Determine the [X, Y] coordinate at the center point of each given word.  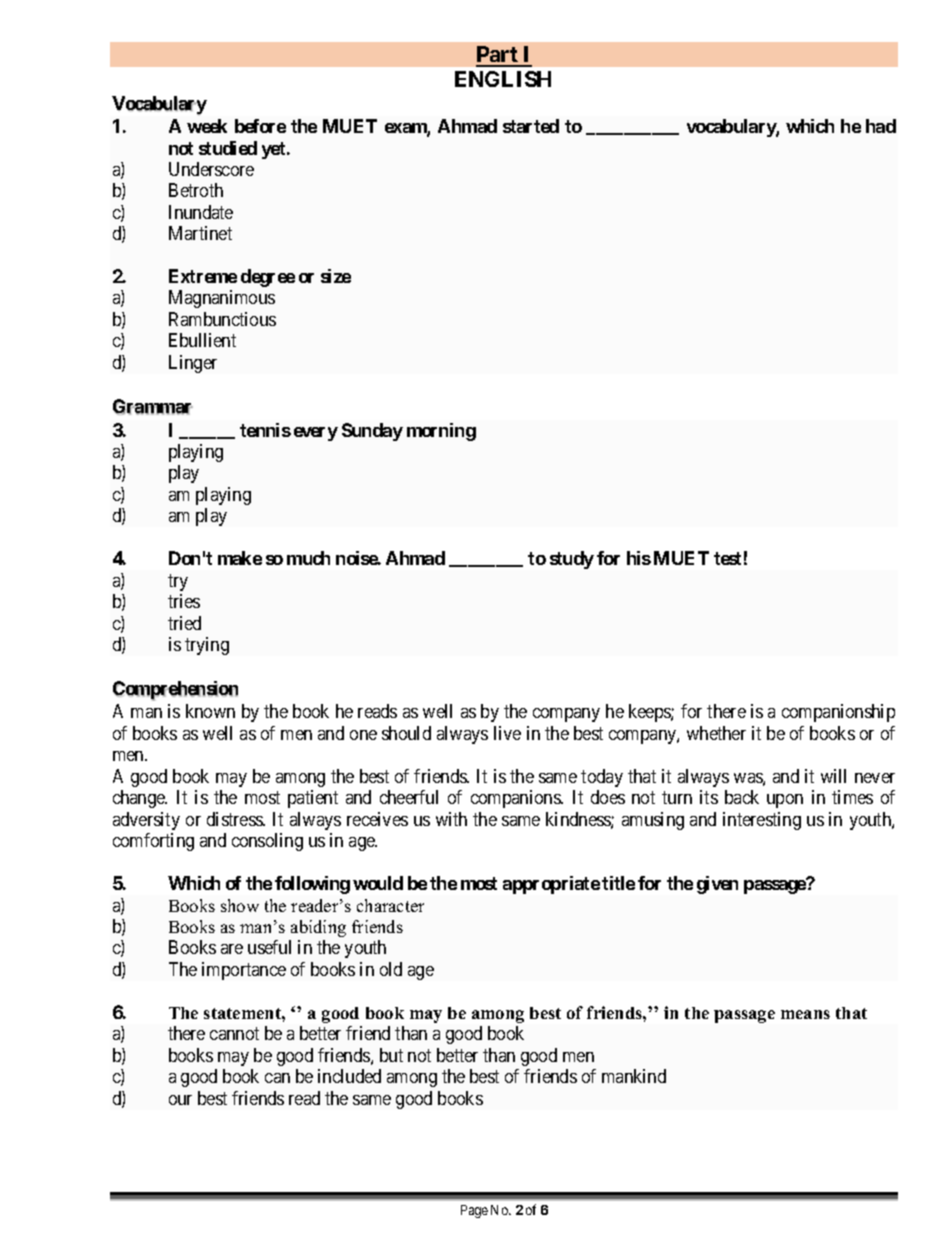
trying [207, 646]
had [881, 126]
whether [716, 733]
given [717, 885]
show [240, 905]
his [639, 558]
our [180, 1100]
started [531, 126]
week [207, 126]
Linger [193, 364]
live [507, 733]
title [618, 883]
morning [441, 432]
